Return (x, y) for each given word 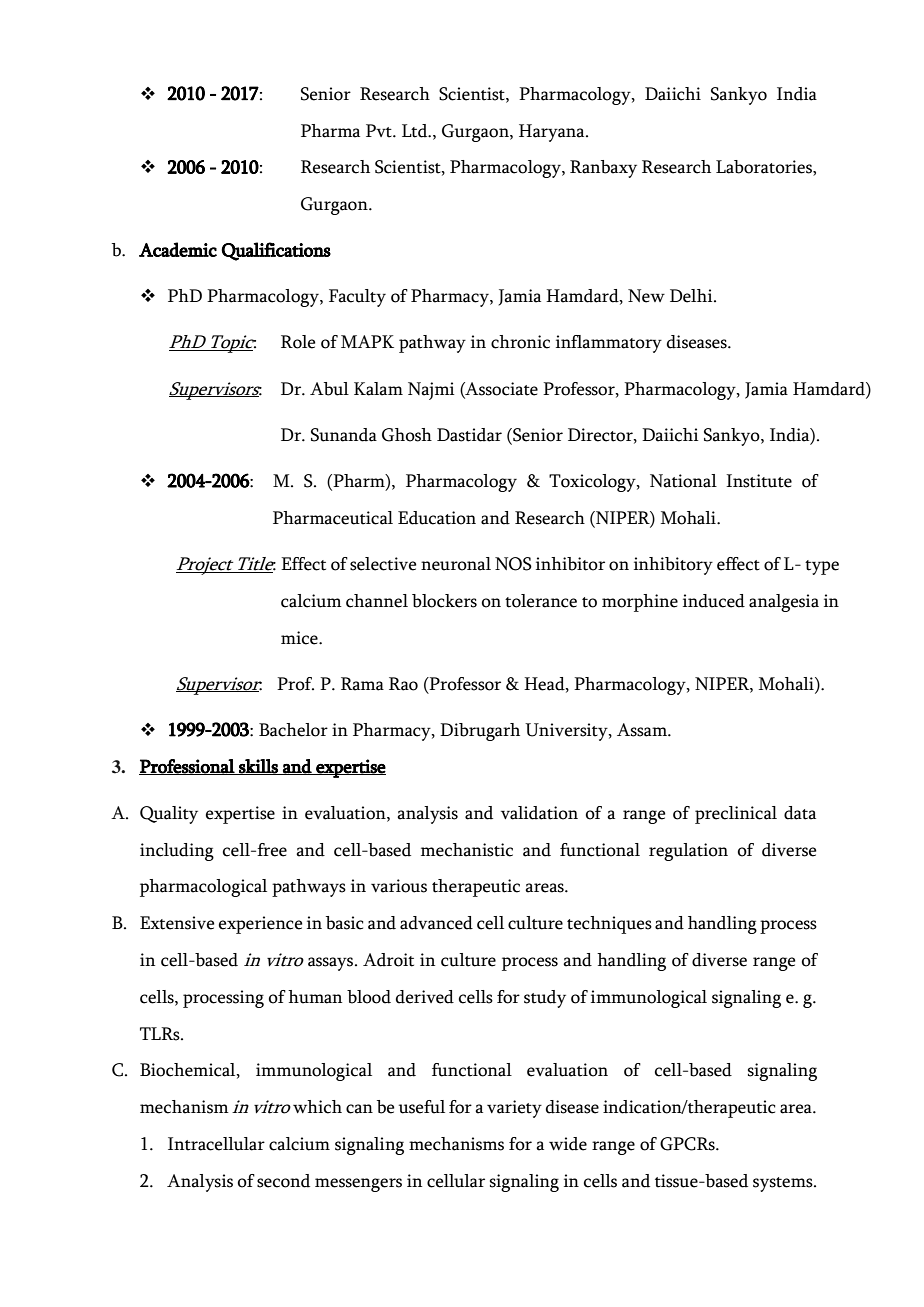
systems (784, 1184)
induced (714, 601)
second (283, 1181)
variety (514, 1109)
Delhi (692, 296)
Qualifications (276, 251)
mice (300, 638)
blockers (444, 601)
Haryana (553, 133)
